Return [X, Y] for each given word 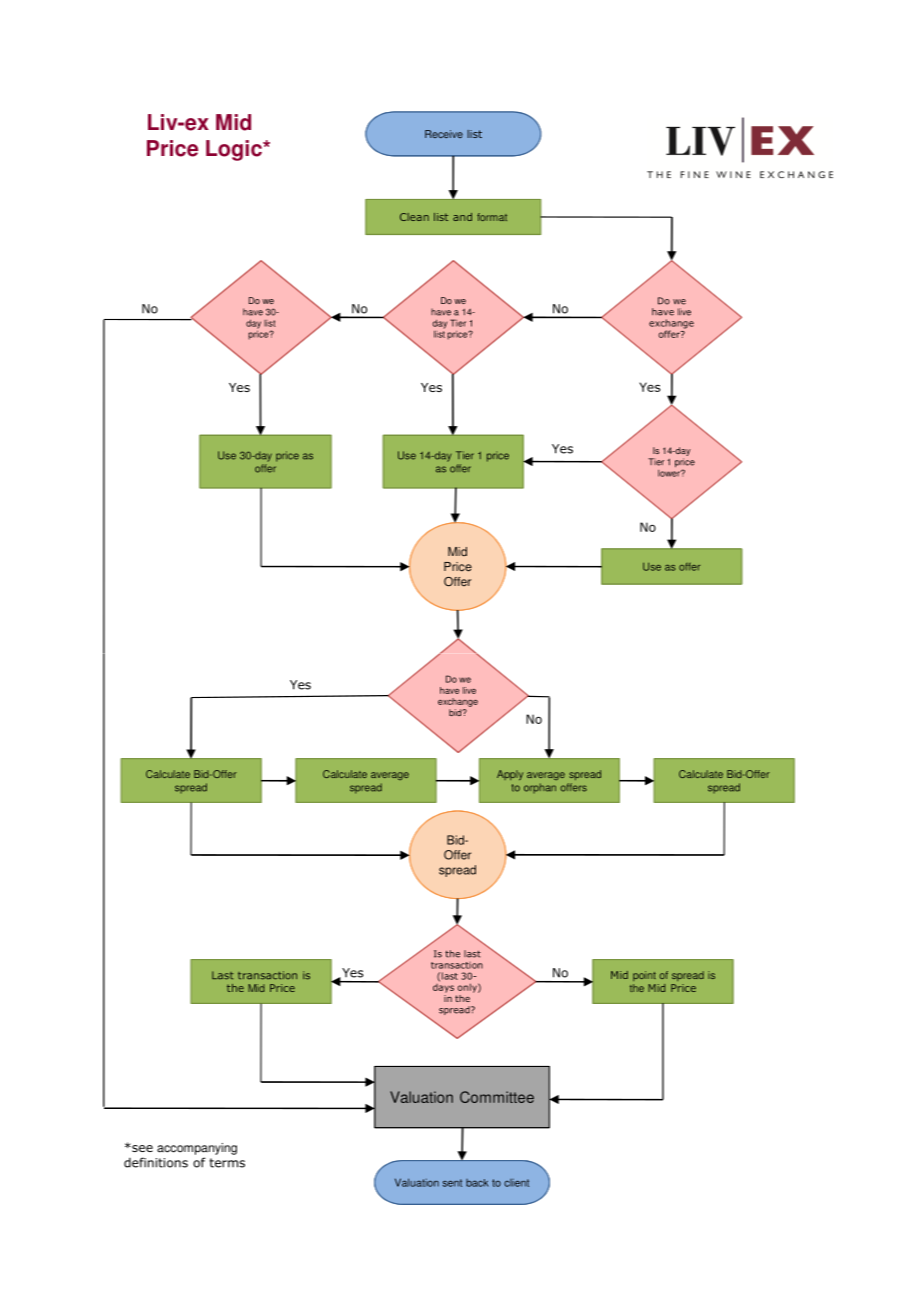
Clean [414, 217]
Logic [235, 150]
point [644, 976]
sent [452, 1183]
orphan [540, 788]
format [492, 217]
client [516, 1183]
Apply [510, 775]
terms [227, 1163]
